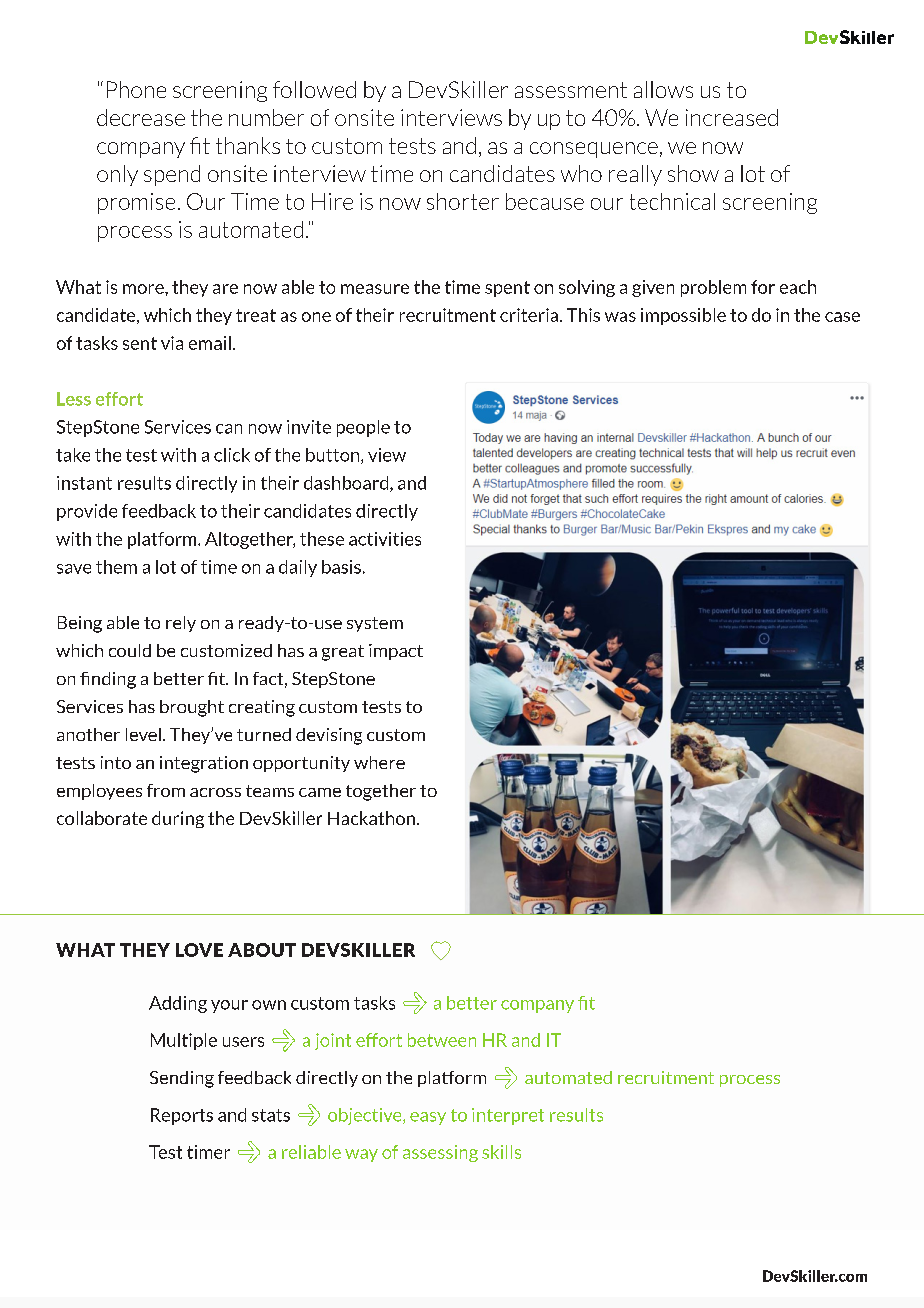 Image resolution: width=924 pixels, height=1308 pixels. Describe the element at coordinates (166, 790) in the screenshot. I see `from` at that location.
